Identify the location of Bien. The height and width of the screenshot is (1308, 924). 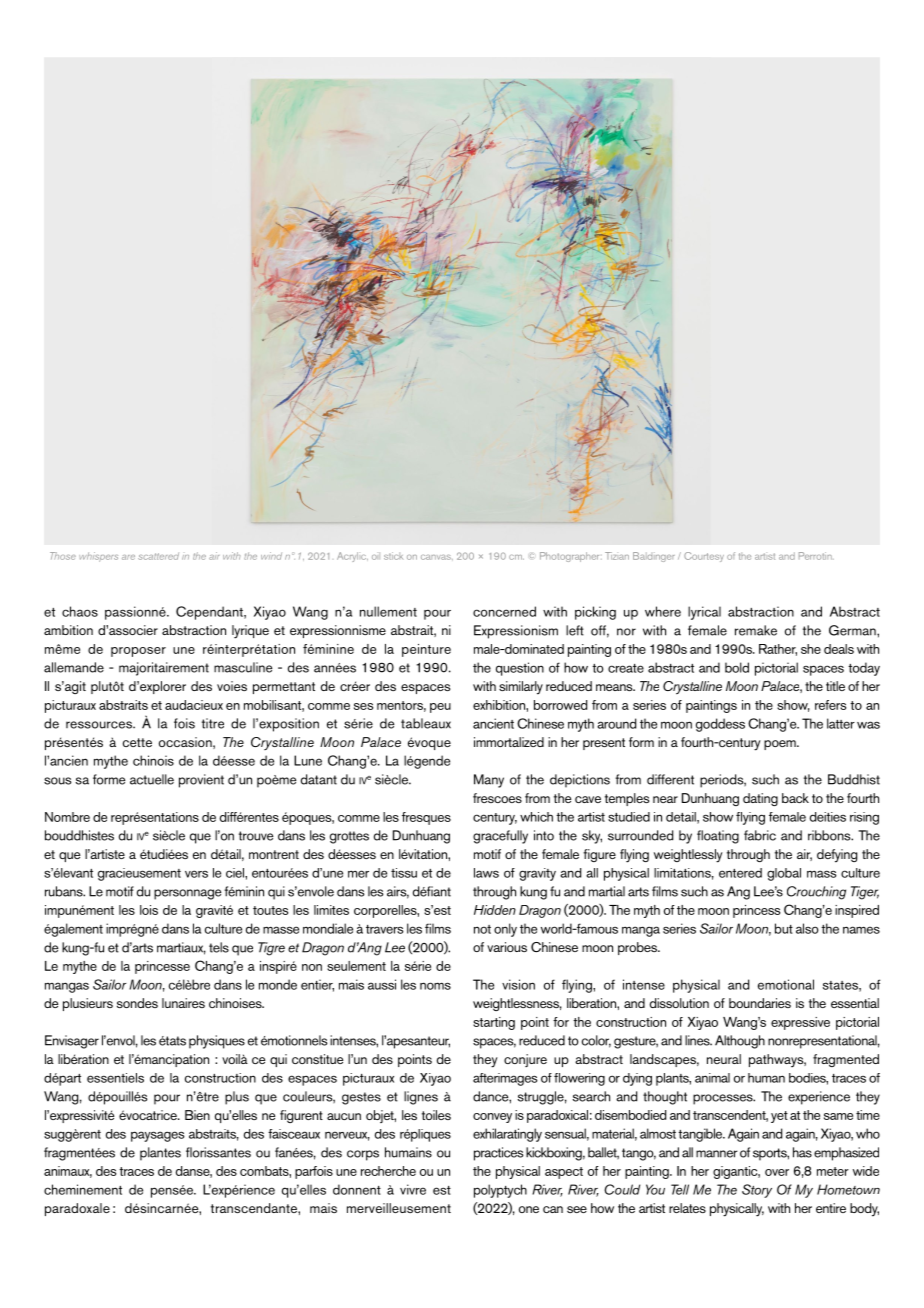
(197, 1115).
